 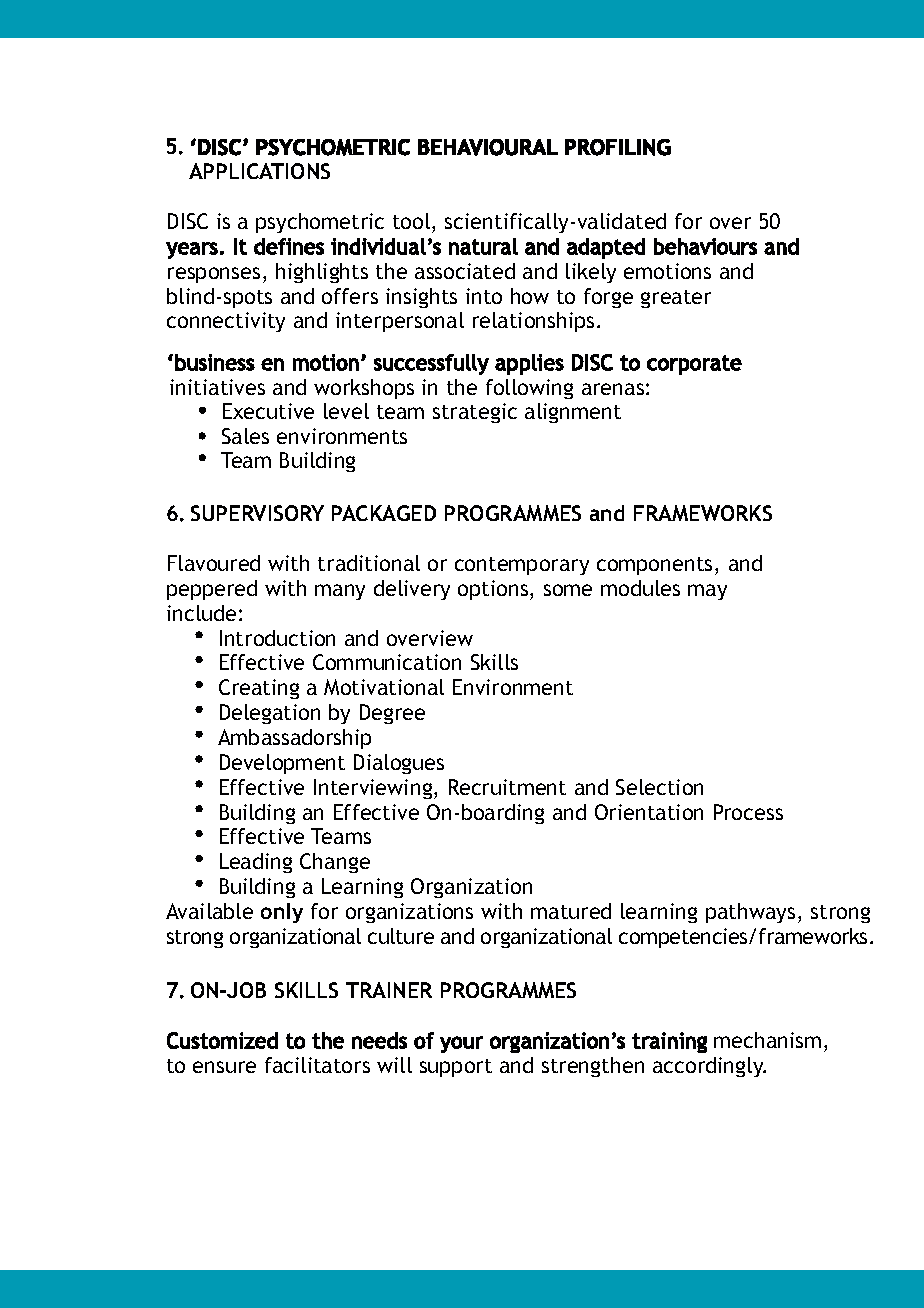 What do you see at coordinates (507, 787) in the image?
I see `Recruitment` at bounding box center [507, 787].
